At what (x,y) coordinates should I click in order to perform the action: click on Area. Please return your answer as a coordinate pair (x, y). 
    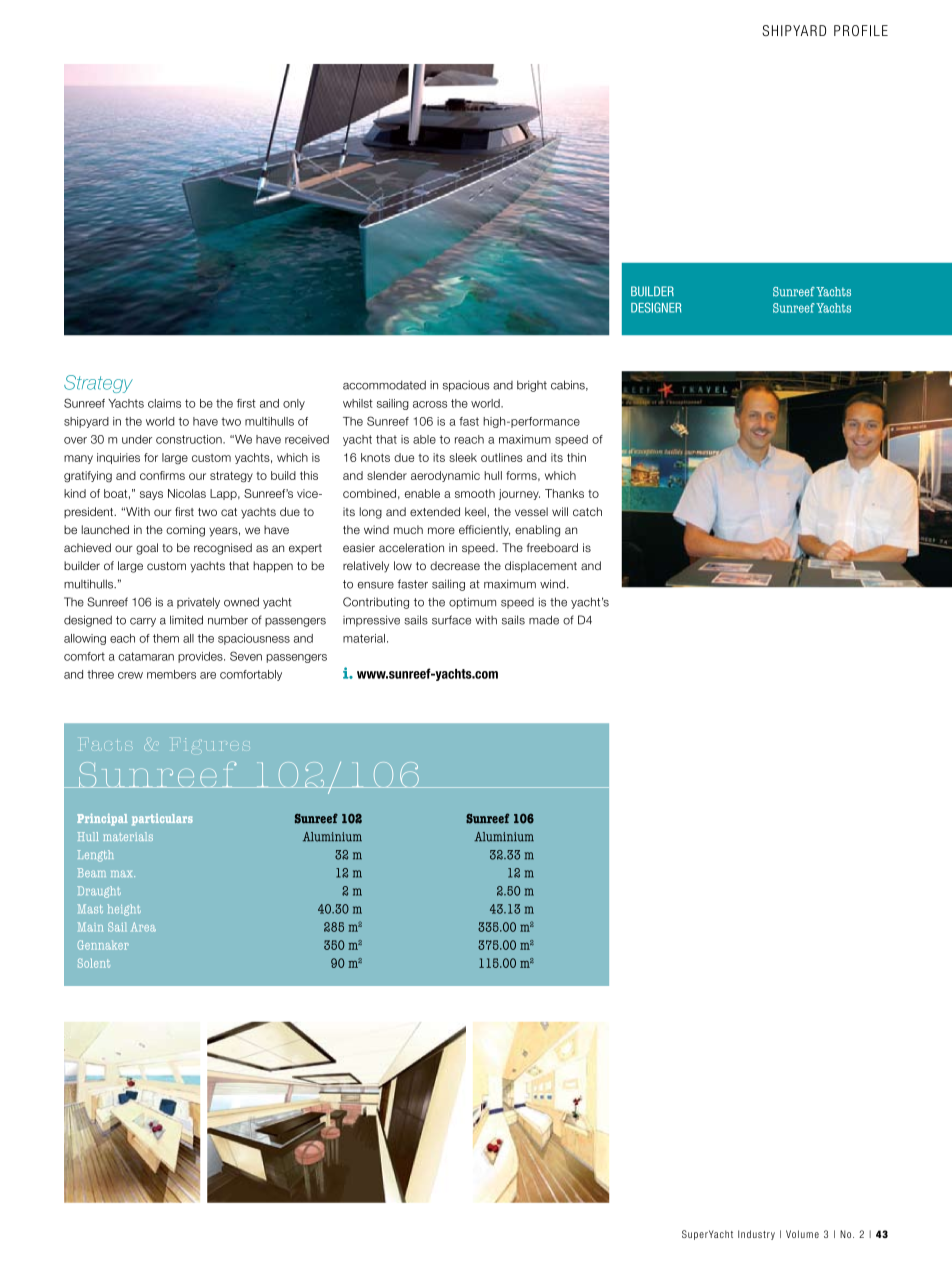
    Looking at the image, I should click on (143, 927).
